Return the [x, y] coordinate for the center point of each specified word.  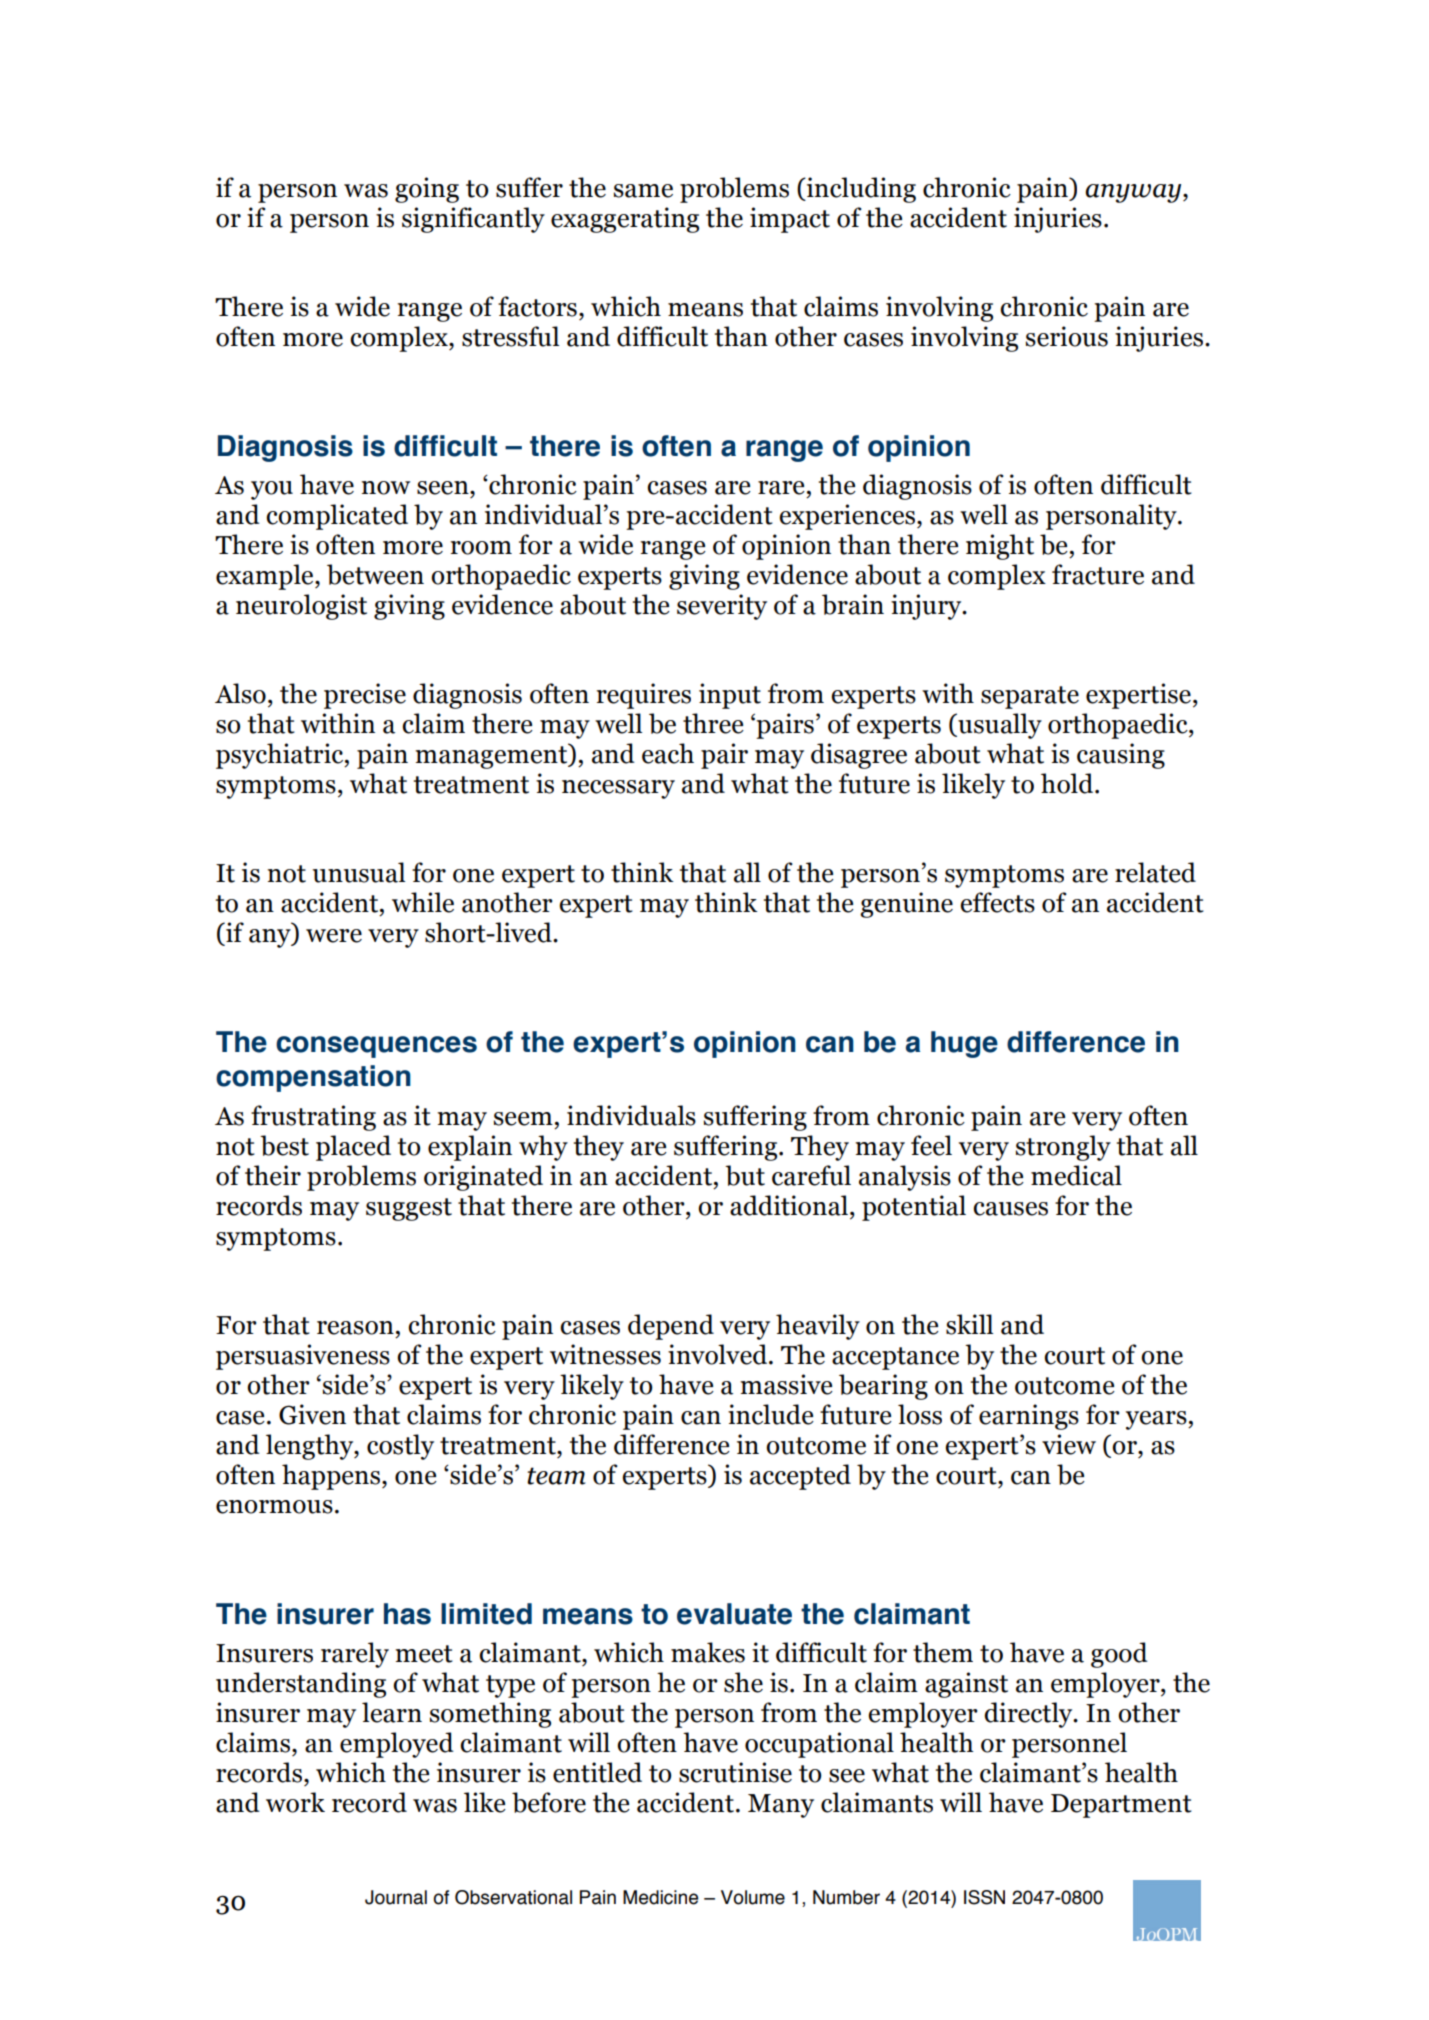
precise [365, 696]
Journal [396, 1897]
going [427, 190]
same [643, 191]
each [668, 753]
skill [969, 1324]
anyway [1134, 193]
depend [671, 1327]
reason [355, 1328]
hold [1068, 783]
